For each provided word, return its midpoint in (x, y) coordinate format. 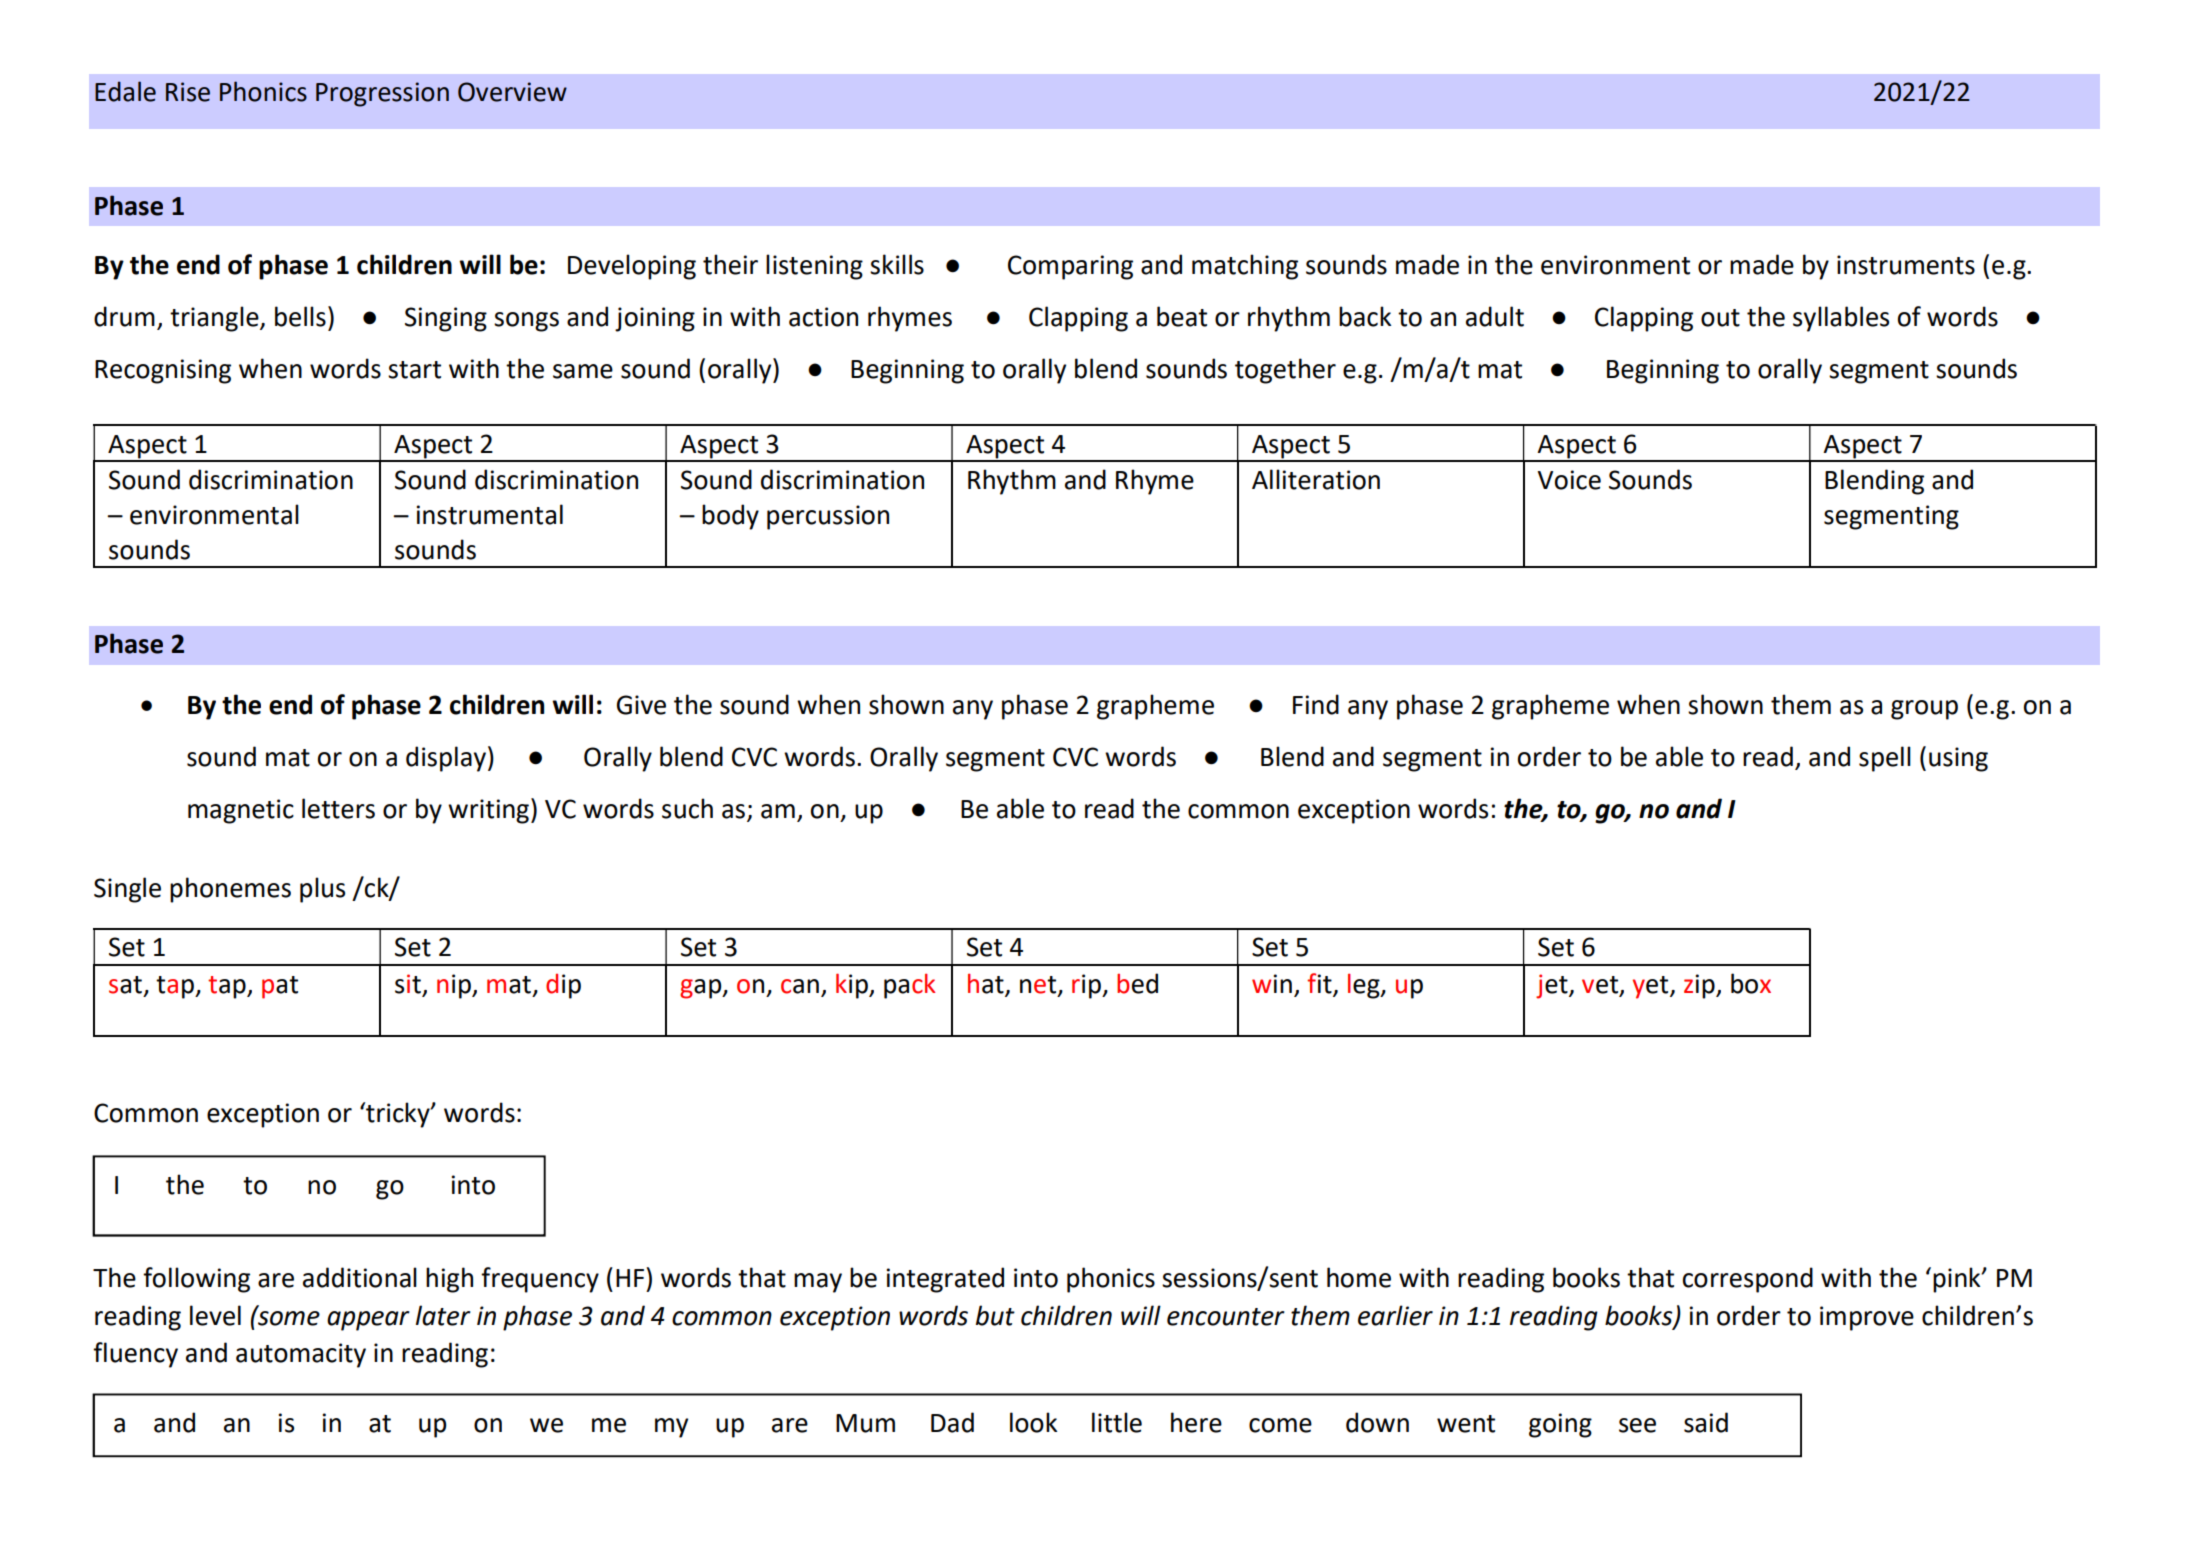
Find (1316, 704)
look (1033, 1422)
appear (368, 1321)
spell (1885, 759)
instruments (1906, 265)
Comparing (1070, 267)
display (446, 759)
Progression (382, 94)
